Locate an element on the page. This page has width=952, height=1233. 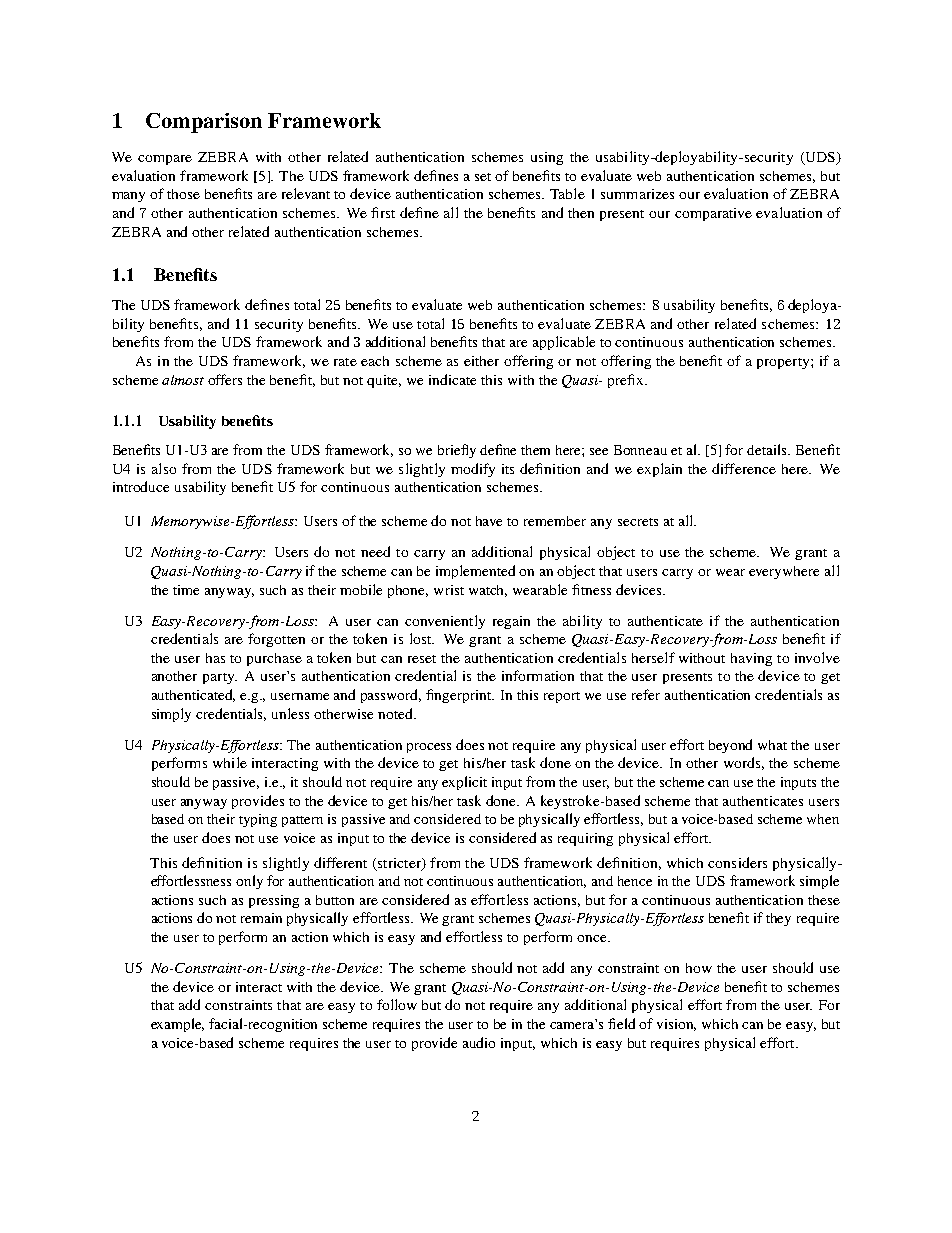
Comparison is located at coordinates (204, 123).
